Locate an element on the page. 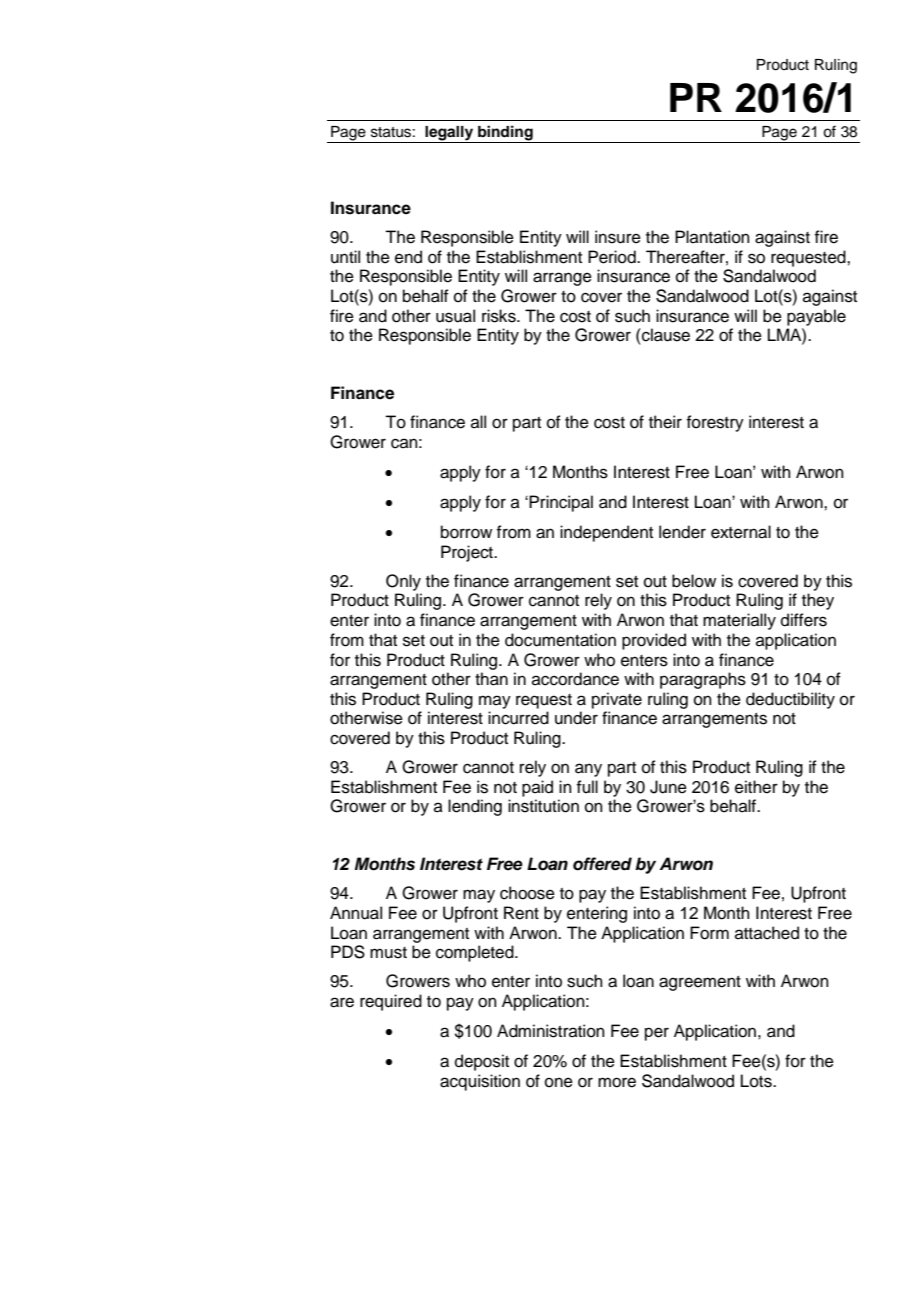  legally is located at coordinates (449, 134).
